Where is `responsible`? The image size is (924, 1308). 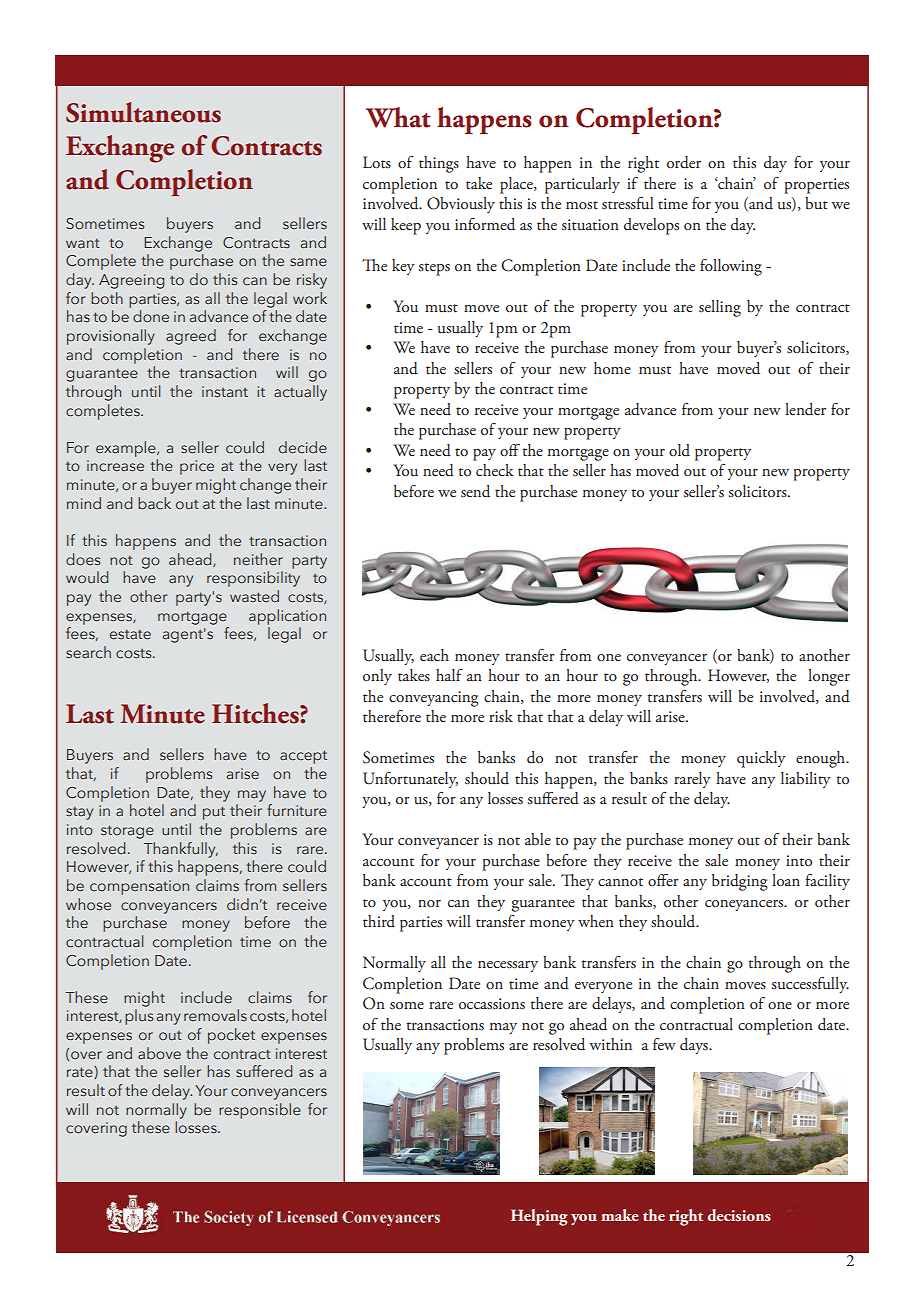 responsible is located at coordinates (260, 1111).
